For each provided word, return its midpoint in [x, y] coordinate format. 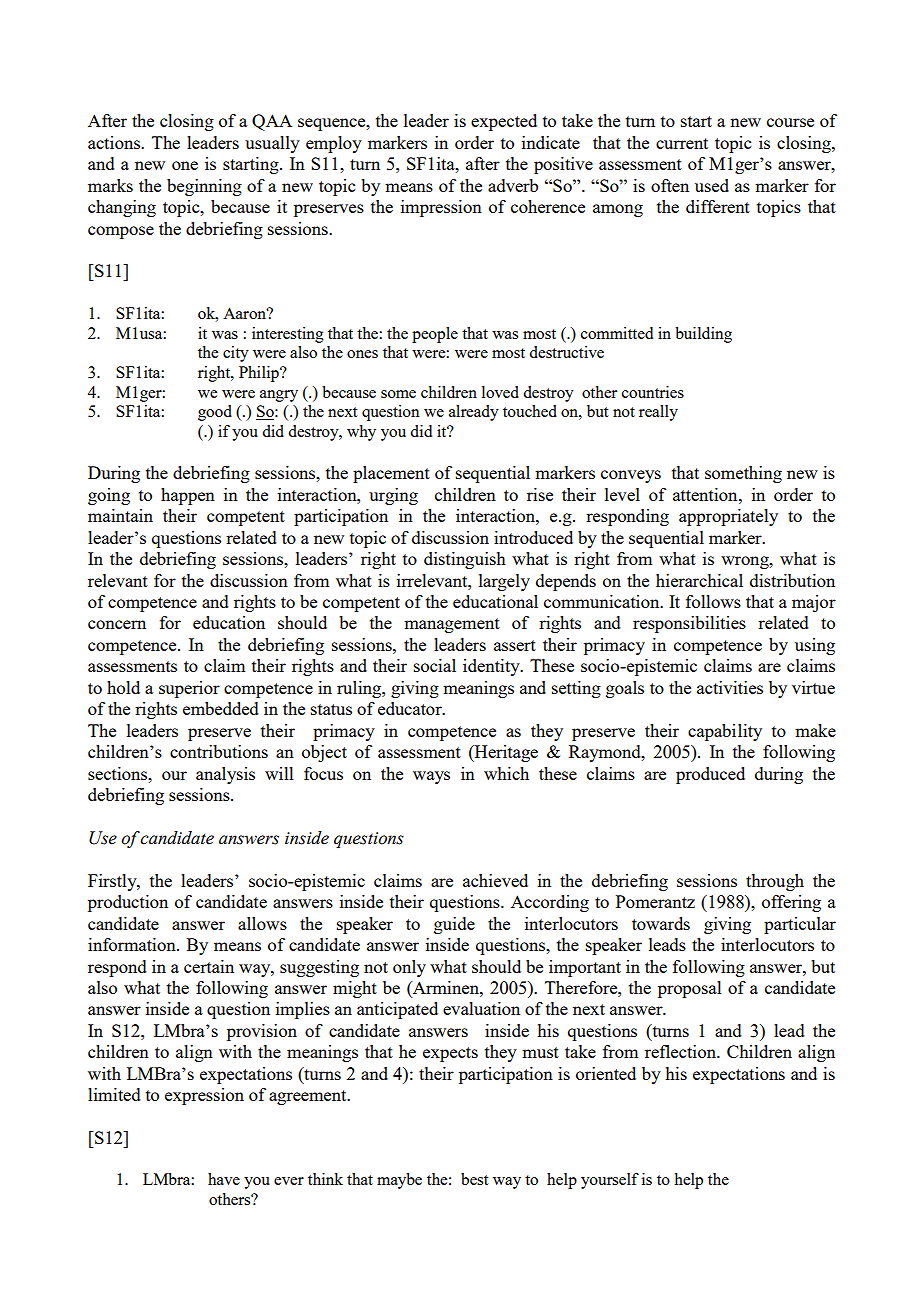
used [712, 185]
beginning [204, 187]
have [224, 1179]
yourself [610, 1181]
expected [504, 122]
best [474, 1179]
